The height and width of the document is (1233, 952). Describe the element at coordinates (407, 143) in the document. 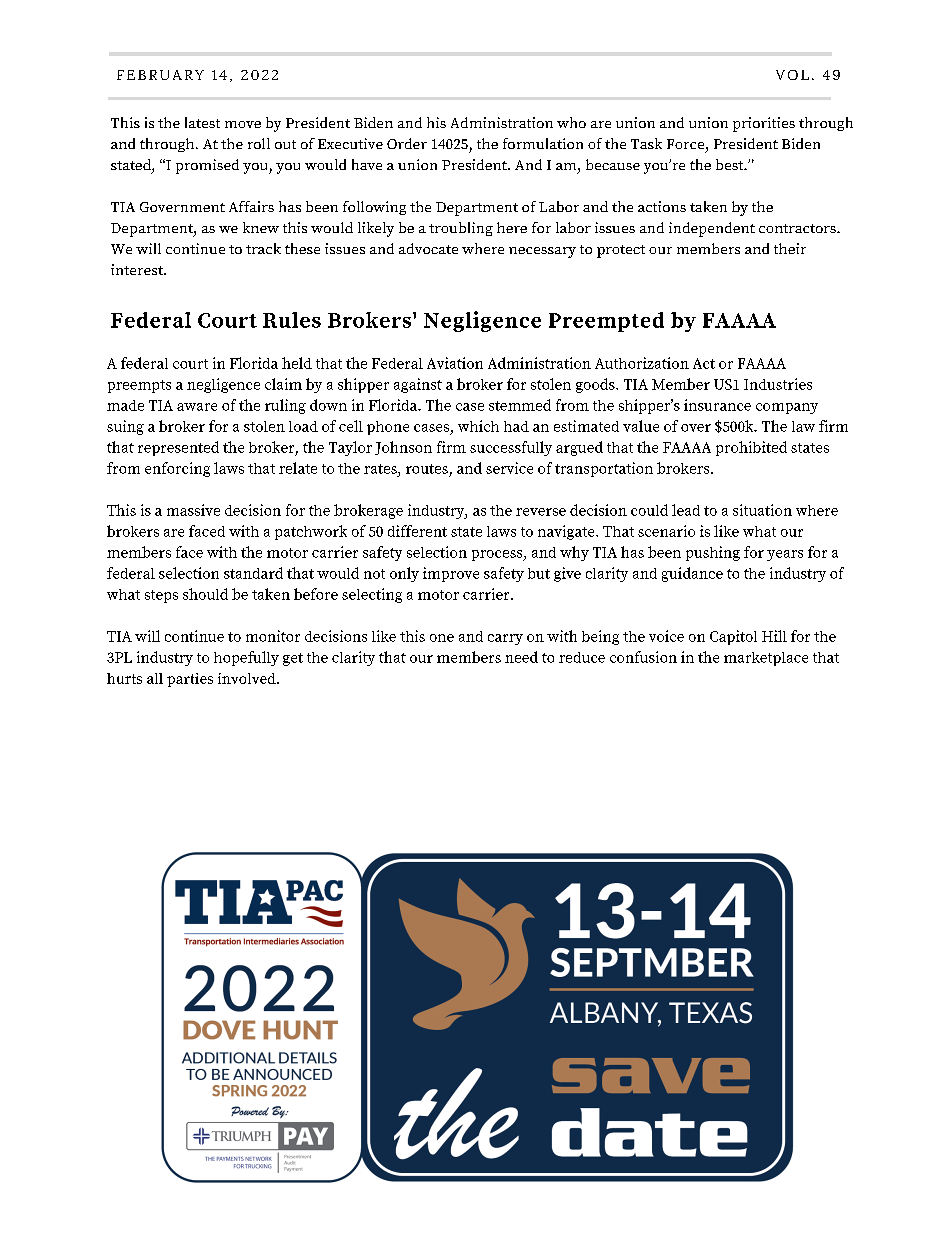

I see `Order` at that location.
